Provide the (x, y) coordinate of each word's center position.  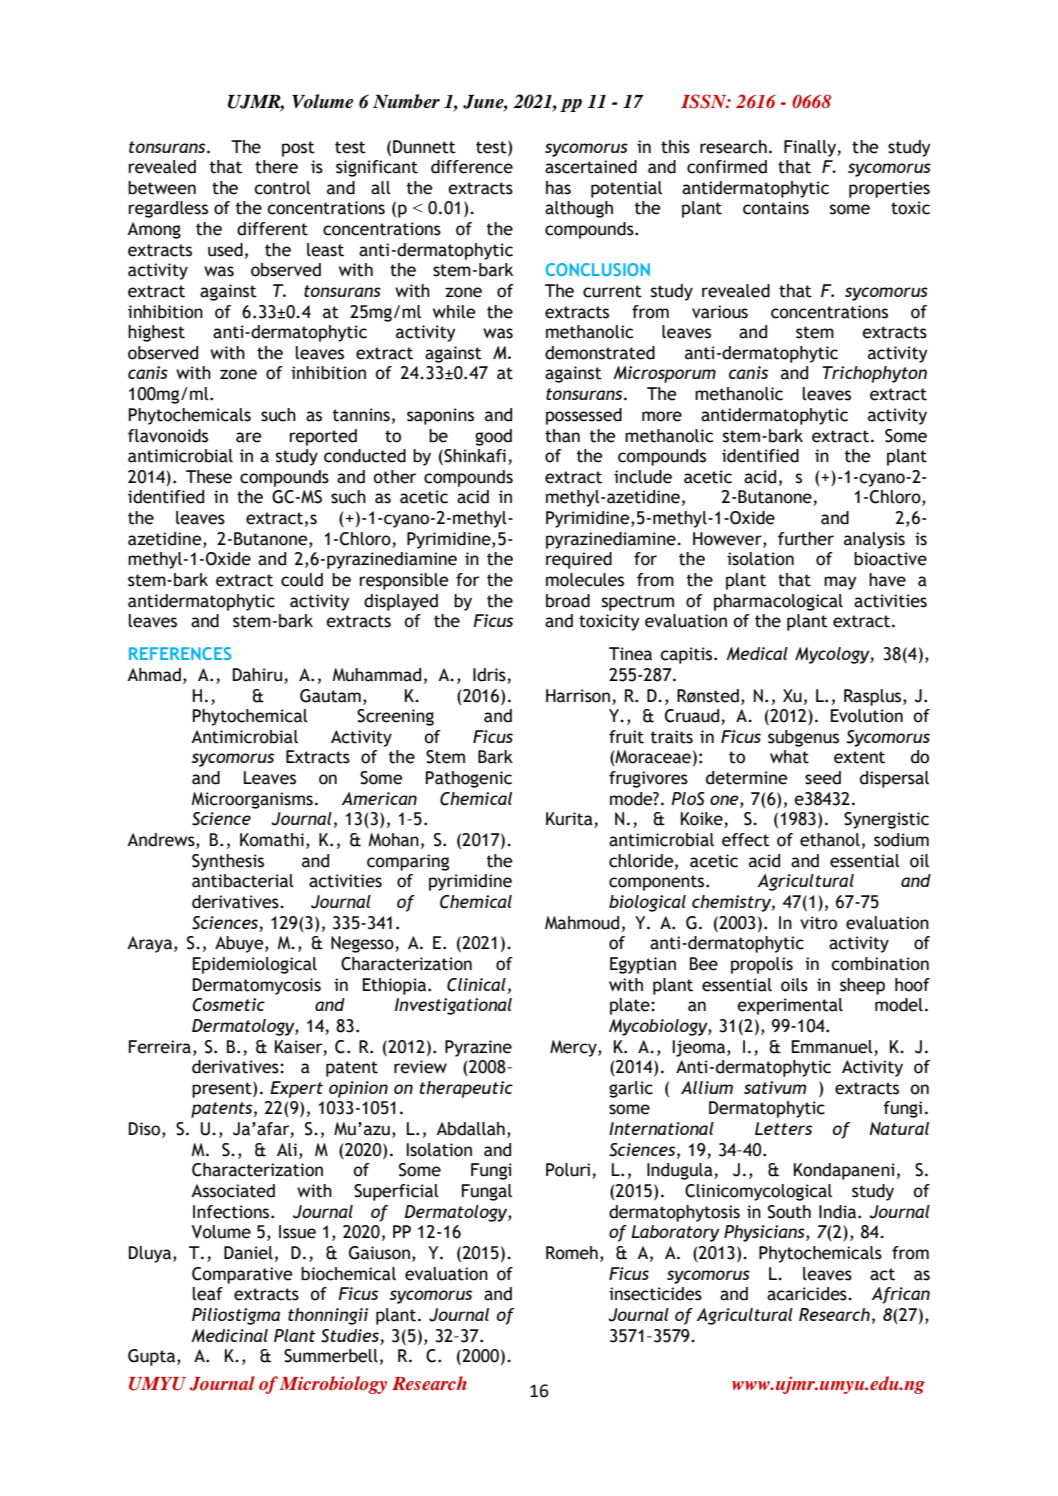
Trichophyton (874, 374)
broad (568, 601)
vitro (818, 923)
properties (889, 189)
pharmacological (778, 602)
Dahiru (259, 676)
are (249, 437)
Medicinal (229, 1335)
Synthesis (228, 862)
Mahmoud (582, 923)
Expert (296, 1089)
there (276, 167)
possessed (584, 416)
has (558, 188)
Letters (783, 1128)
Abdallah (470, 1129)
